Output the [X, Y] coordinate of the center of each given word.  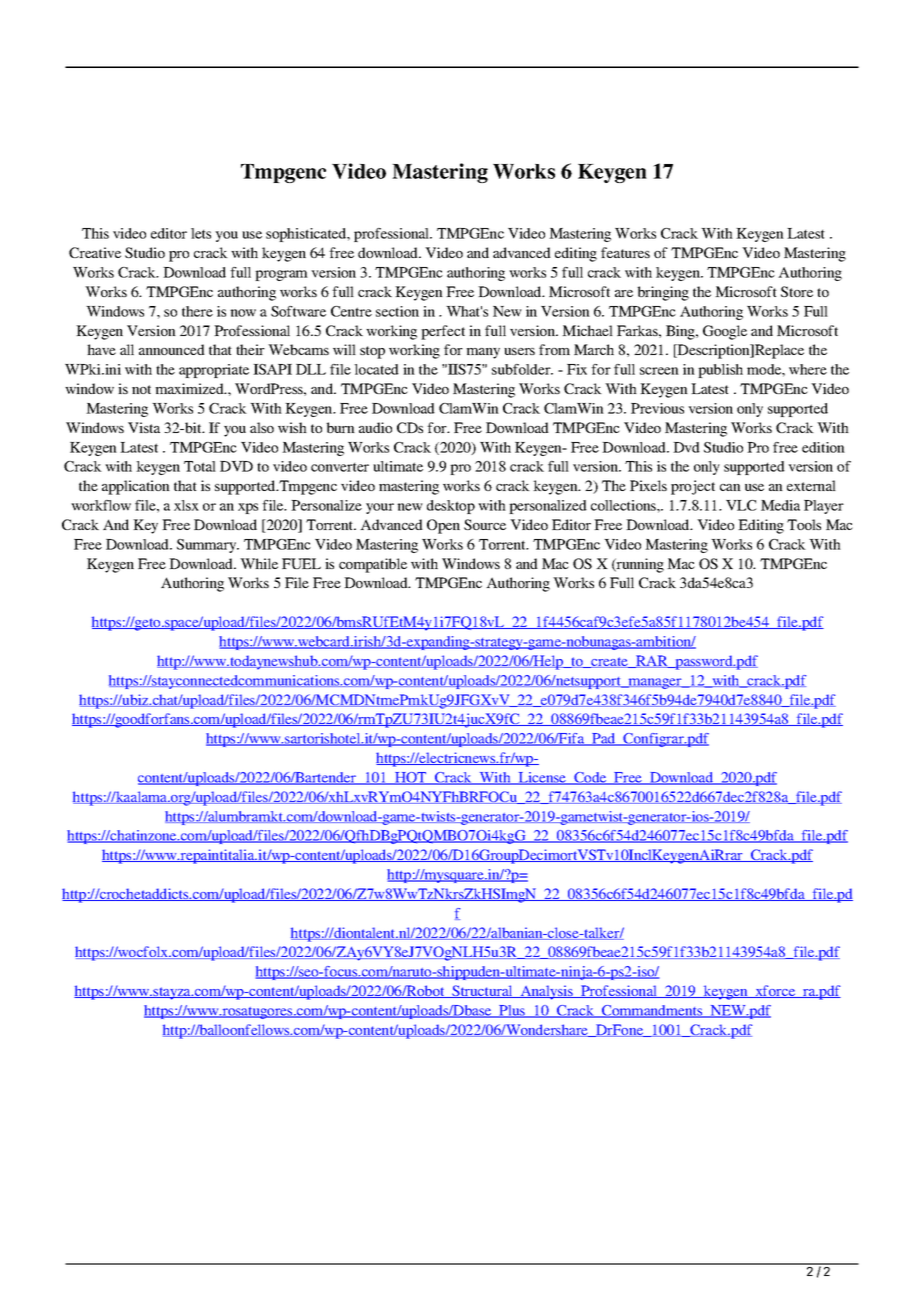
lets [201, 233]
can [730, 487]
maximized [190, 388]
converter [340, 467]
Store [797, 291]
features [625, 252]
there [197, 311]
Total [200, 466]
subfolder [522, 369]
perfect [443, 332]
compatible [373, 565]
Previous [657, 408]
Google [725, 332]
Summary [208, 546]
